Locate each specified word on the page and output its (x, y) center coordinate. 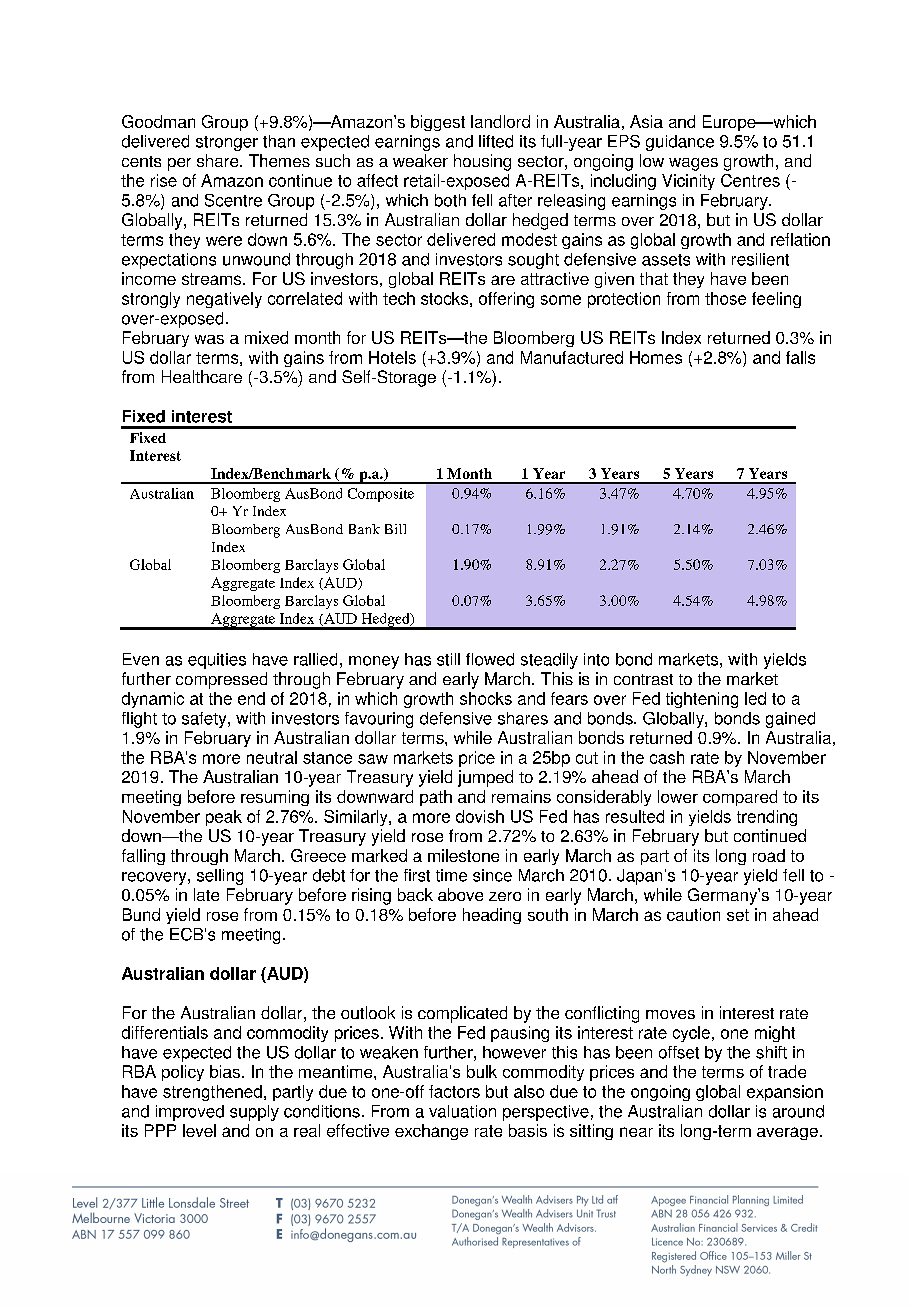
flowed (490, 659)
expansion (785, 1093)
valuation (462, 1111)
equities (217, 661)
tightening (702, 700)
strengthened (212, 1093)
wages (693, 164)
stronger (227, 143)
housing (482, 162)
